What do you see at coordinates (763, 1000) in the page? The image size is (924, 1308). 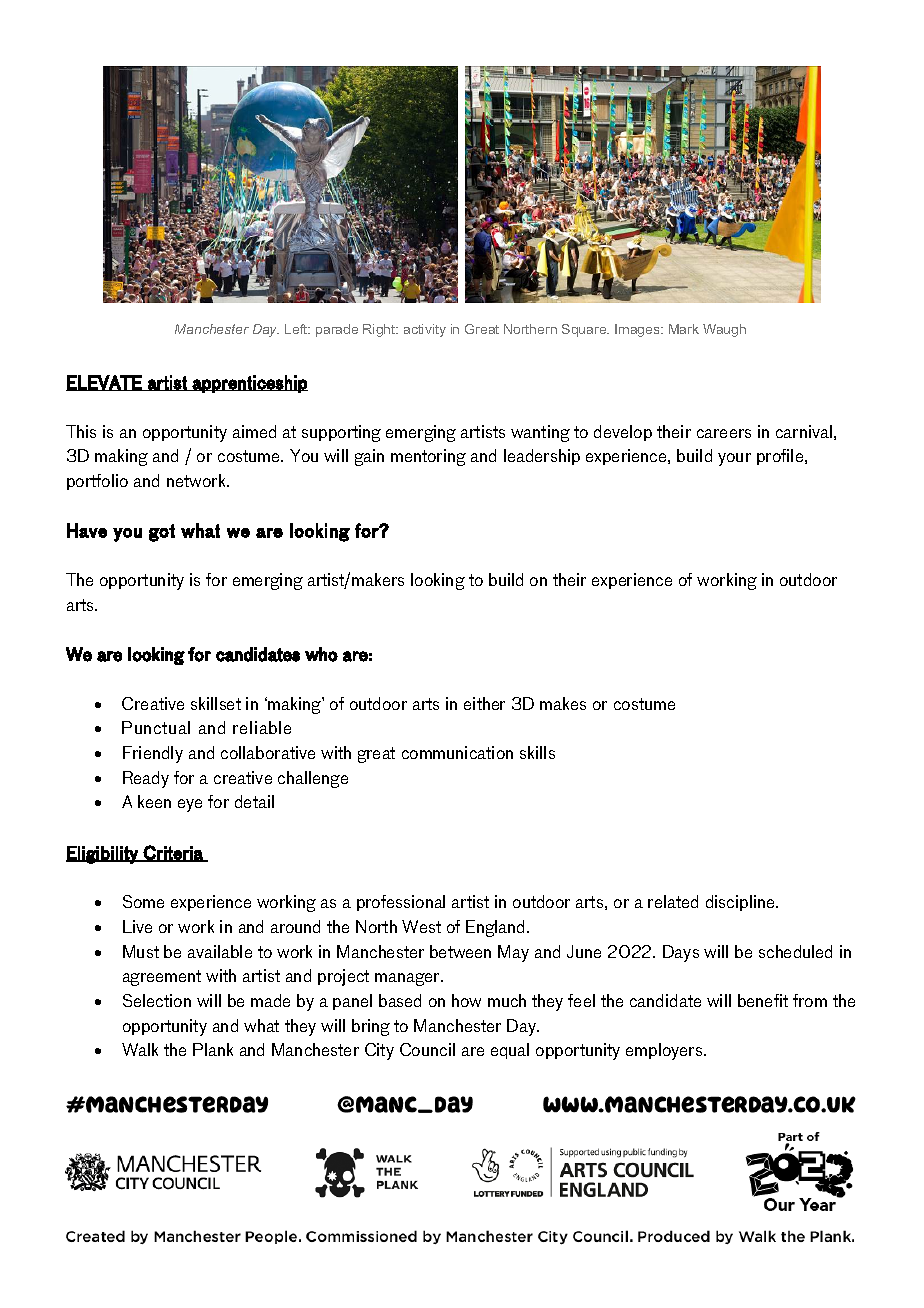 I see `benefit` at bounding box center [763, 1000].
